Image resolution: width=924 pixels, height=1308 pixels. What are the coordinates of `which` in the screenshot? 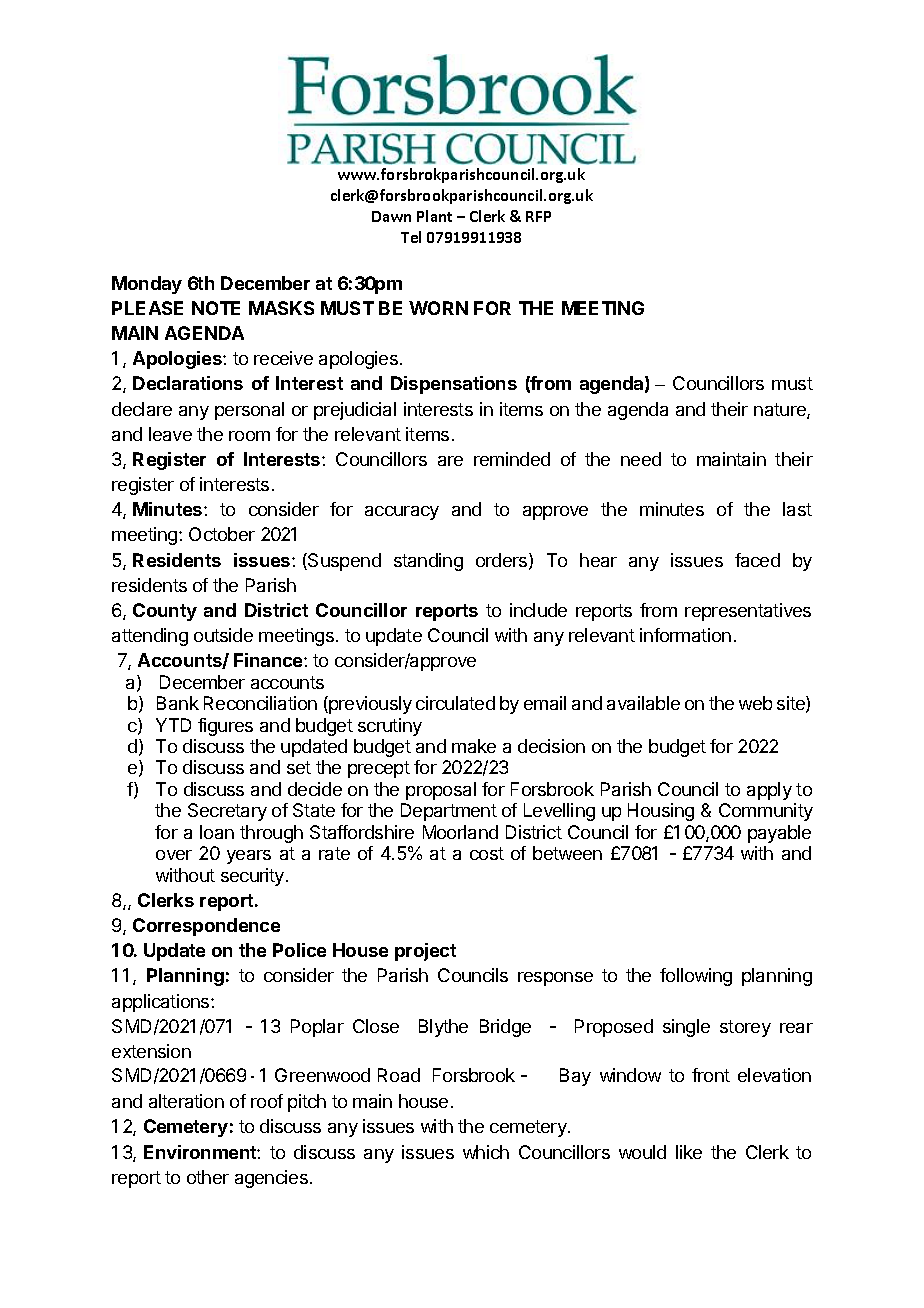 It's located at (486, 1152).
